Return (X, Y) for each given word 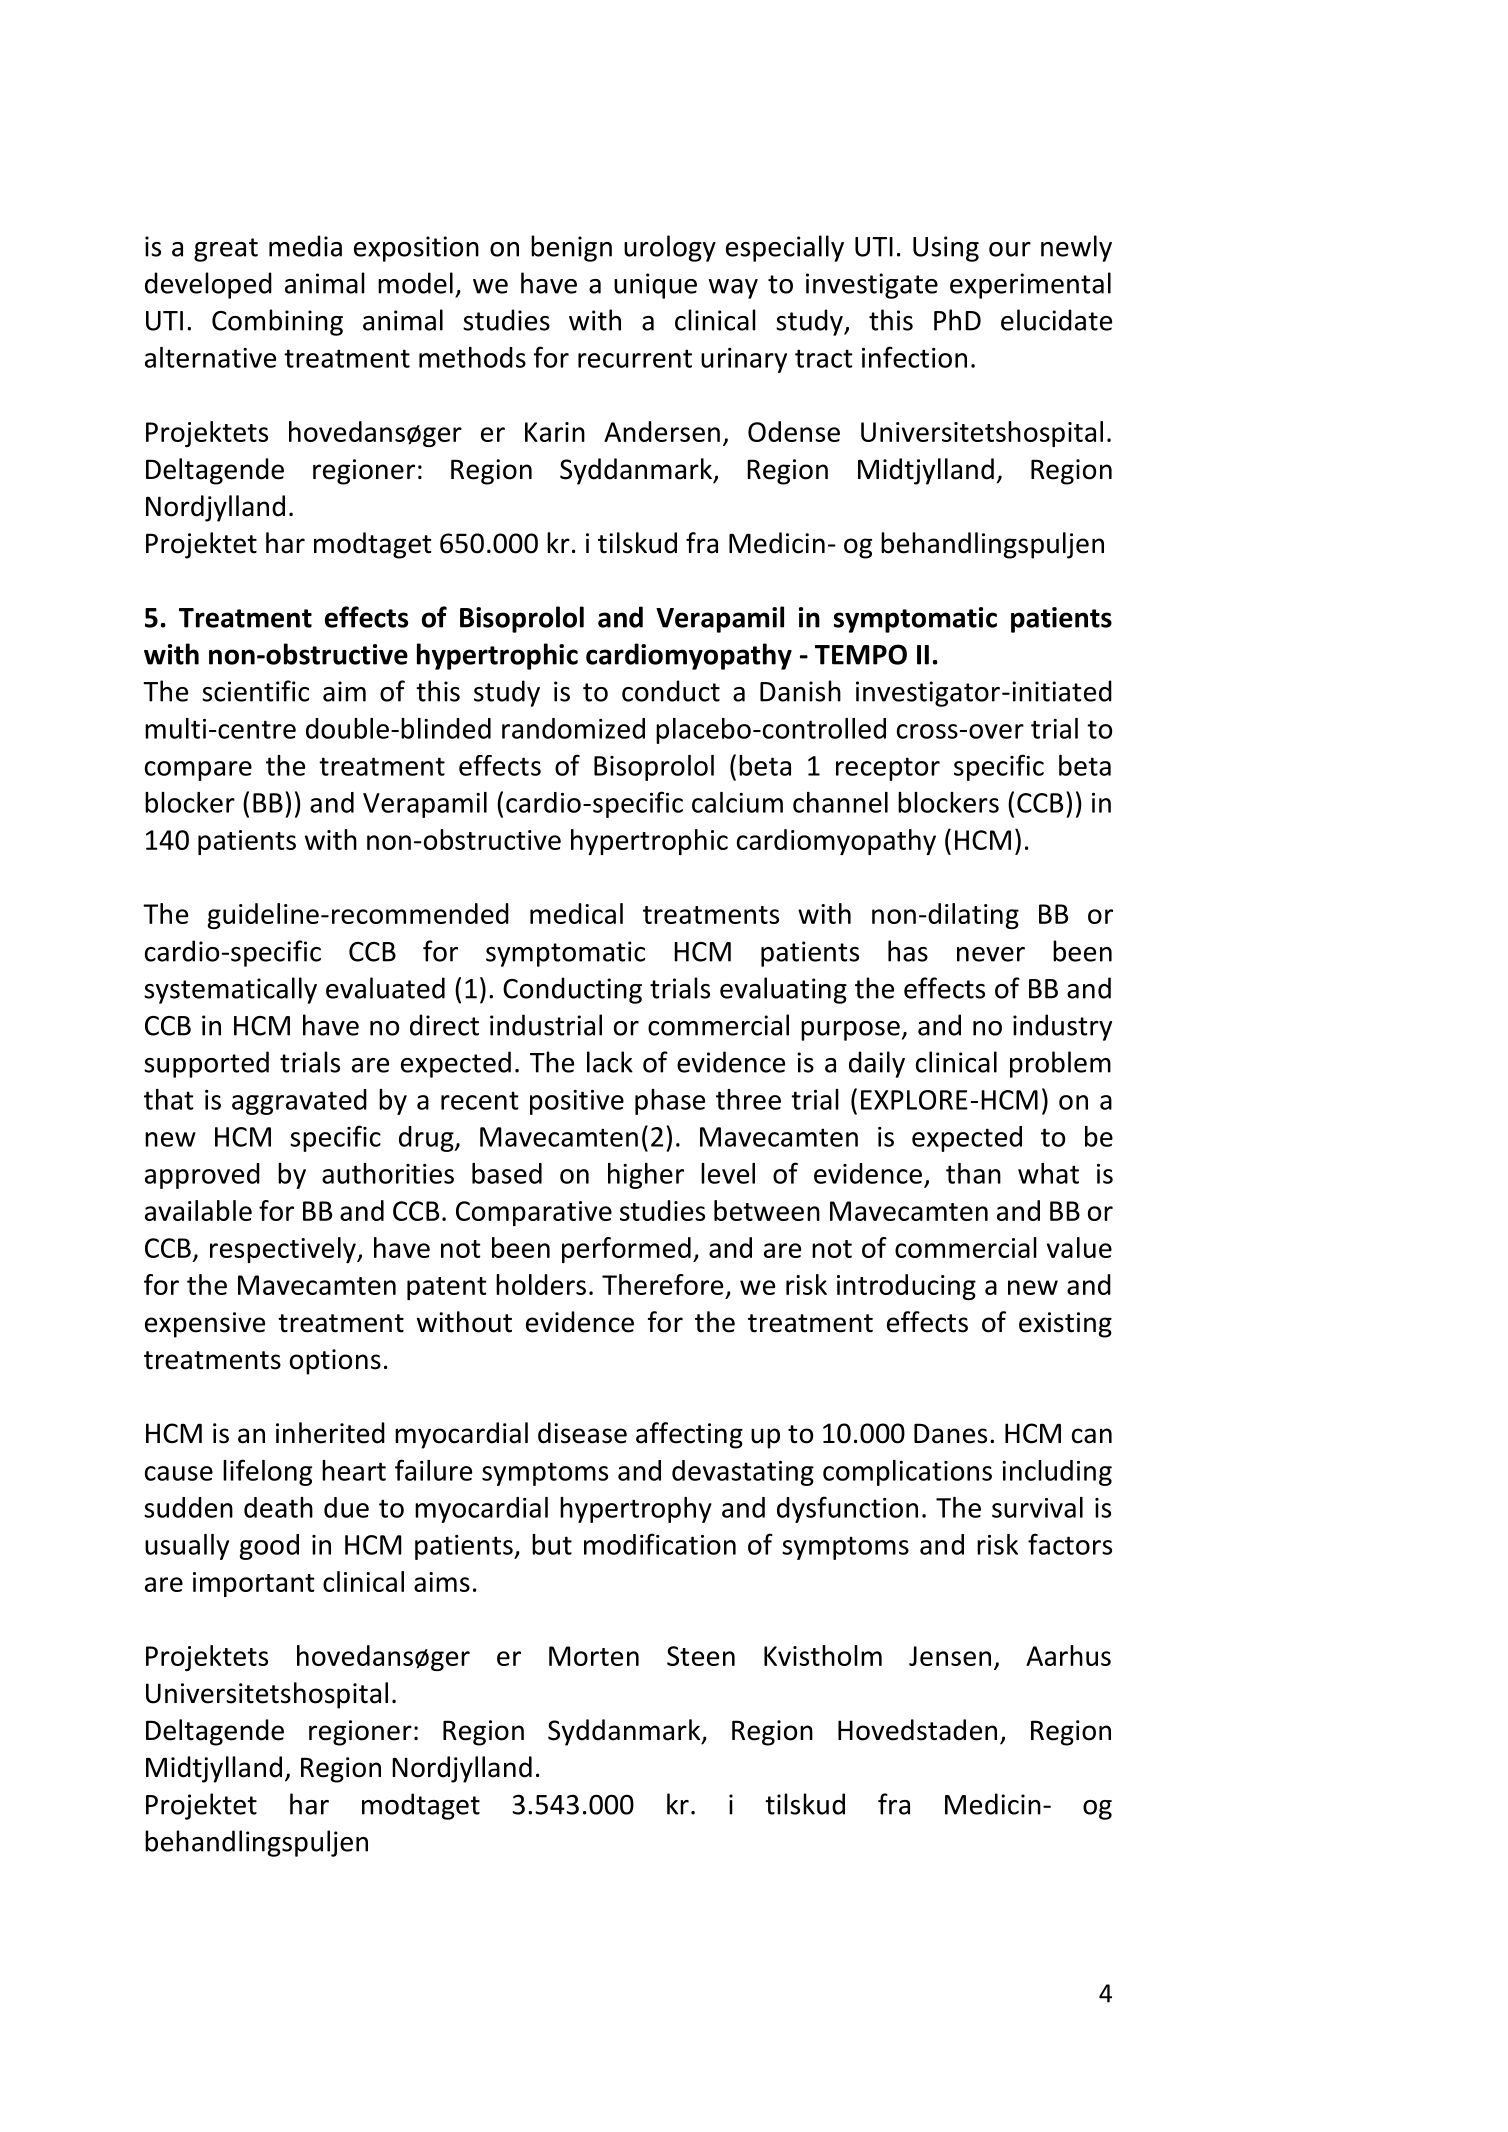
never (991, 954)
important (254, 1584)
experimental (1030, 285)
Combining (277, 322)
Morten (594, 1656)
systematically (230, 990)
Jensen (950, 1656)
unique (655, 286)
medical (576, 913)
